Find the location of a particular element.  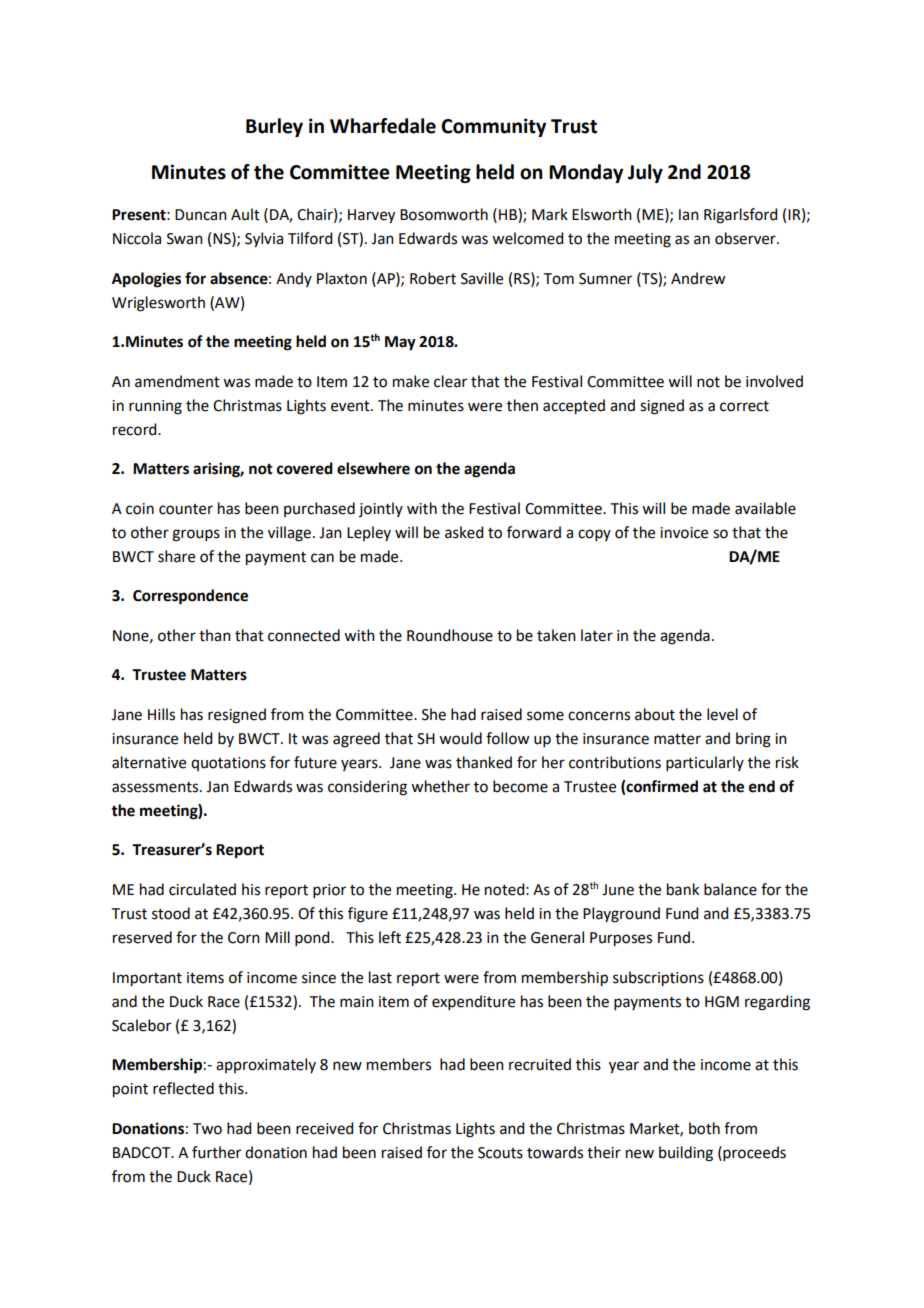

invoice is located at coordinates (684, 533).
